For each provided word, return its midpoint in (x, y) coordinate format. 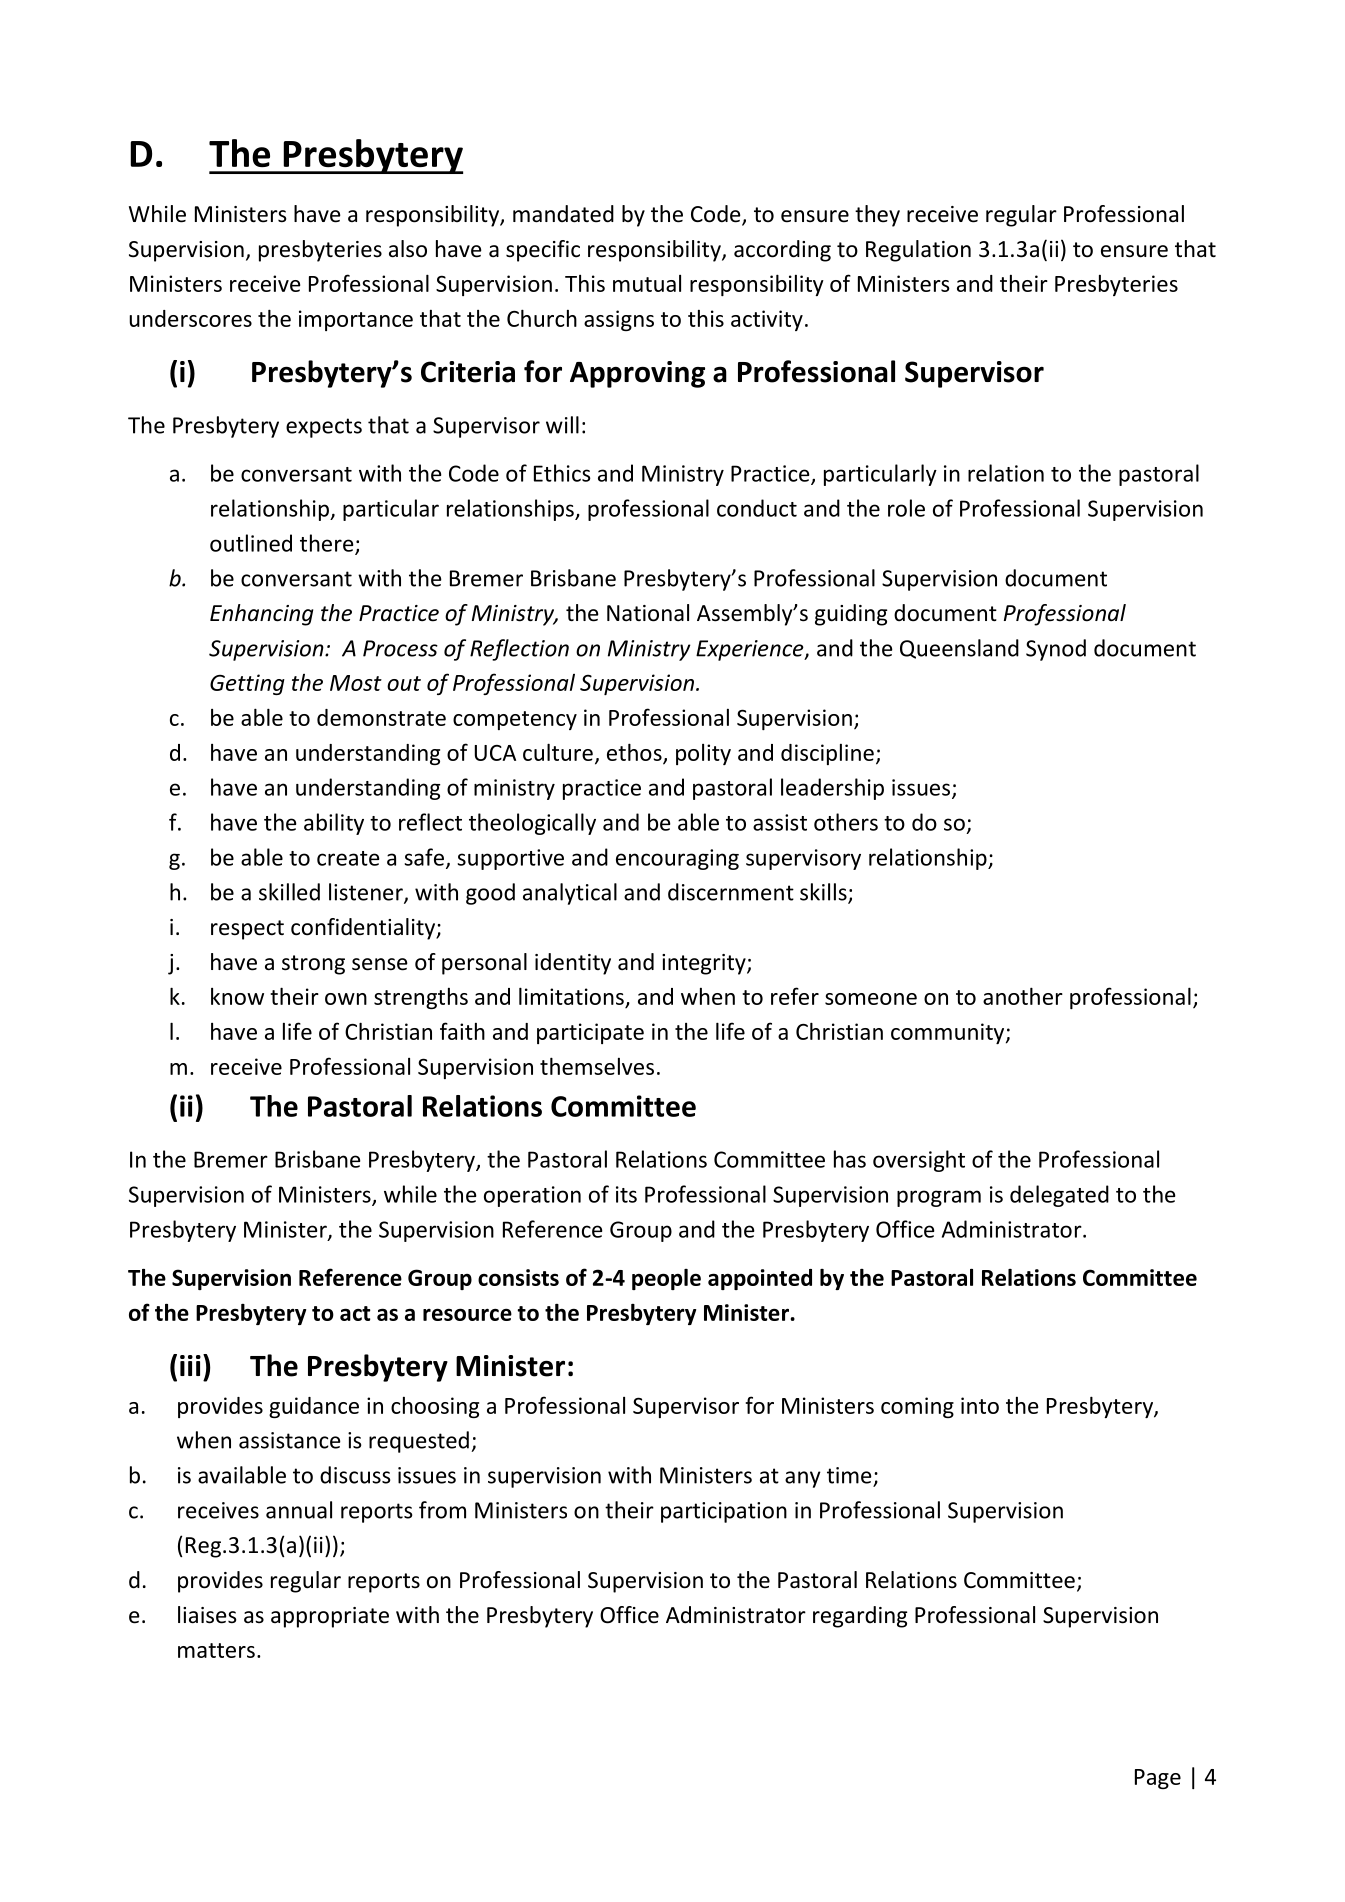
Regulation (918, 251)
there (328, 544)
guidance (314, 1407)
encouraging (677, 859)
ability (334, 824)
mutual (647, 283)
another (1023, 996)
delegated (1059, 1196)
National (648, 613)
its (626, 1194)
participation (724, 1512)
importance (356, 320)
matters (216, 1650)
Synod (1056, 650)
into (980, 1405)
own (346, 999)
